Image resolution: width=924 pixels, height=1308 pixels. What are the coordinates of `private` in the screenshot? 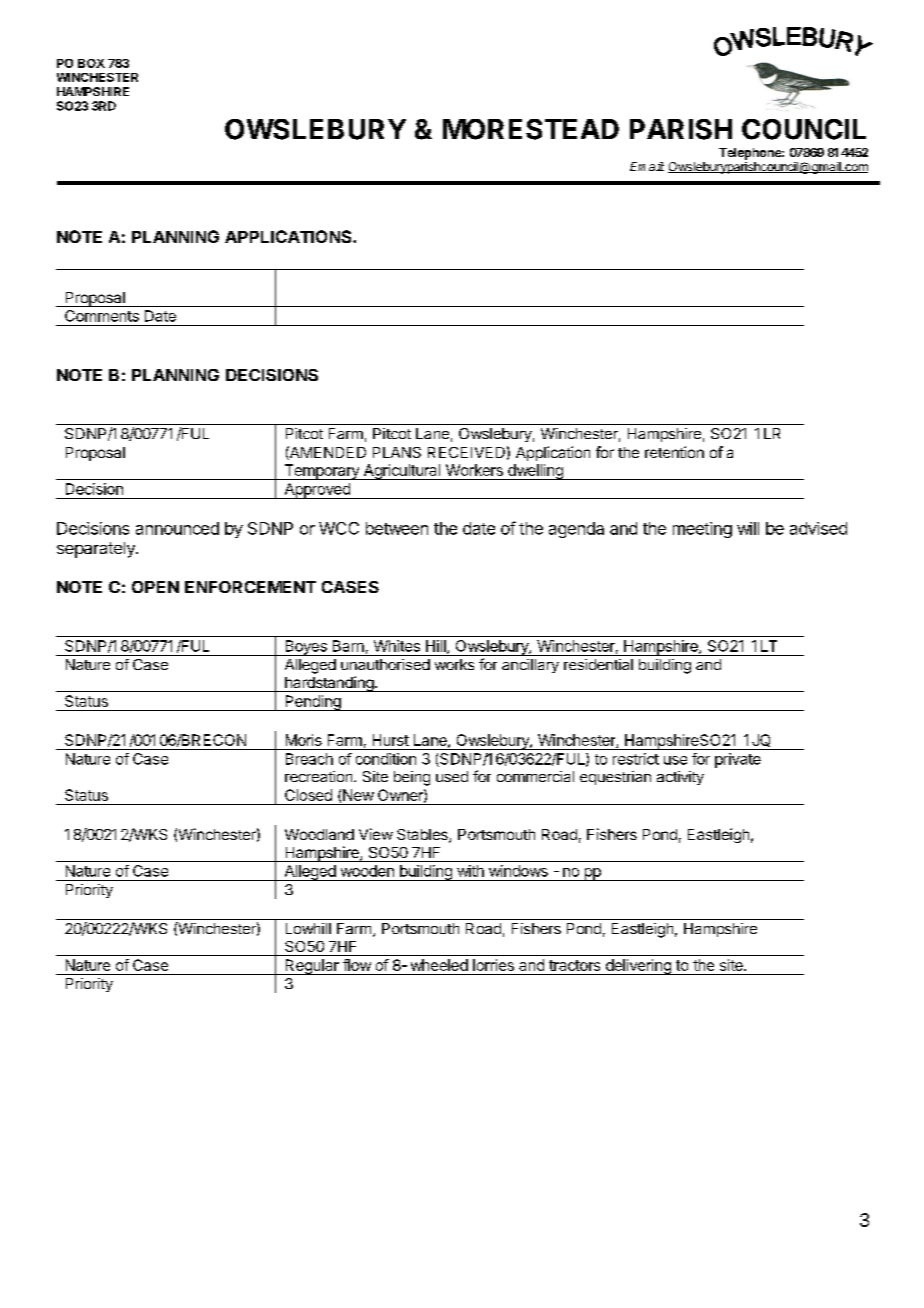 It's located at (738, 760).
